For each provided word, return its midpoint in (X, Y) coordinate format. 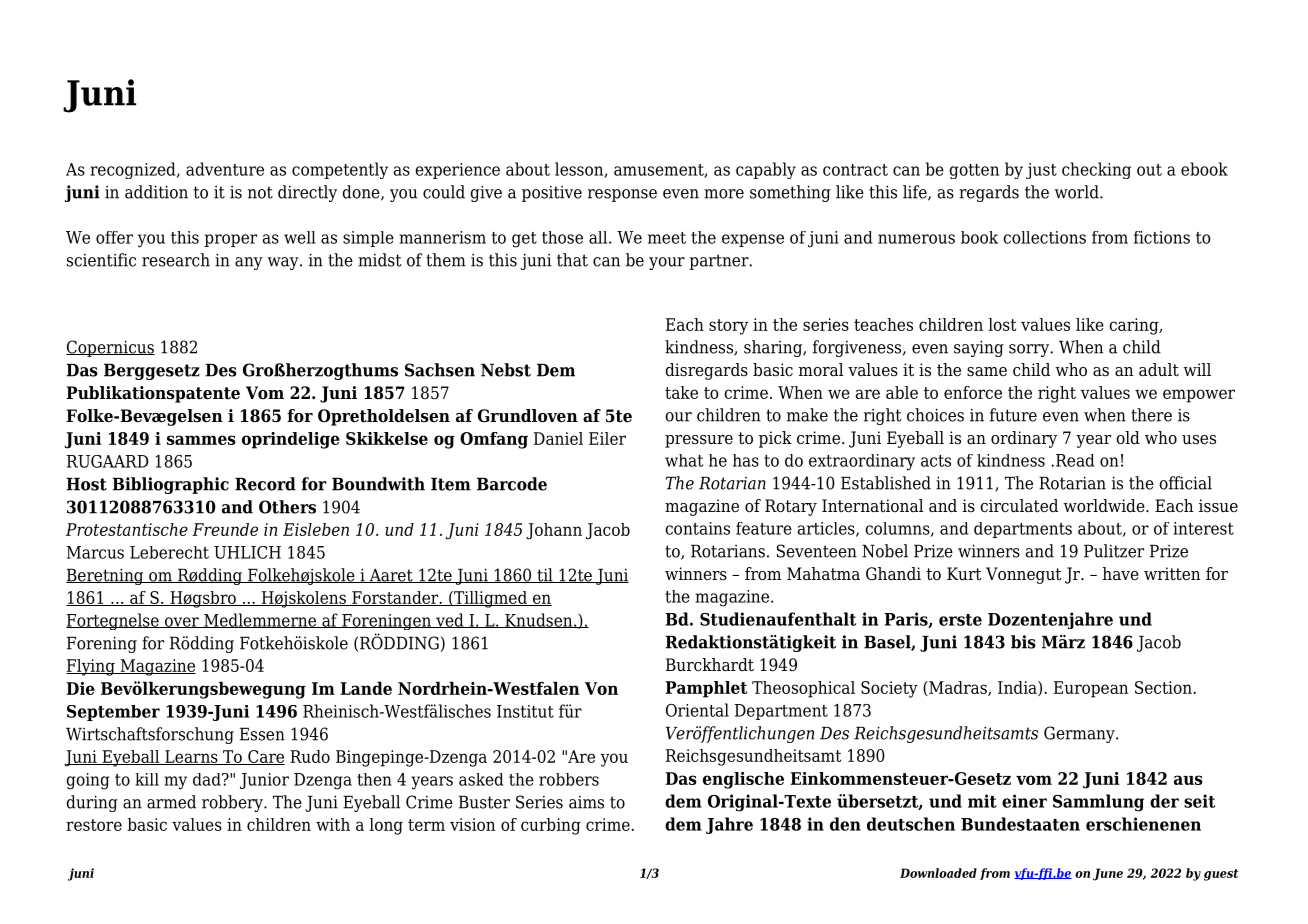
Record (265, 484)
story (728, 327)
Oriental (697, 710)
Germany (1080, 734)
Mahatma (823, 574)
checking (1096, 170)
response (622, 195)
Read (1075, 460)
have (1121, 574)
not (260, 192)
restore (94, 825)
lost (1002, 324)
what (684, 460)
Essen (262, 734)
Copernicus (110, 348)
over (182, 622)
